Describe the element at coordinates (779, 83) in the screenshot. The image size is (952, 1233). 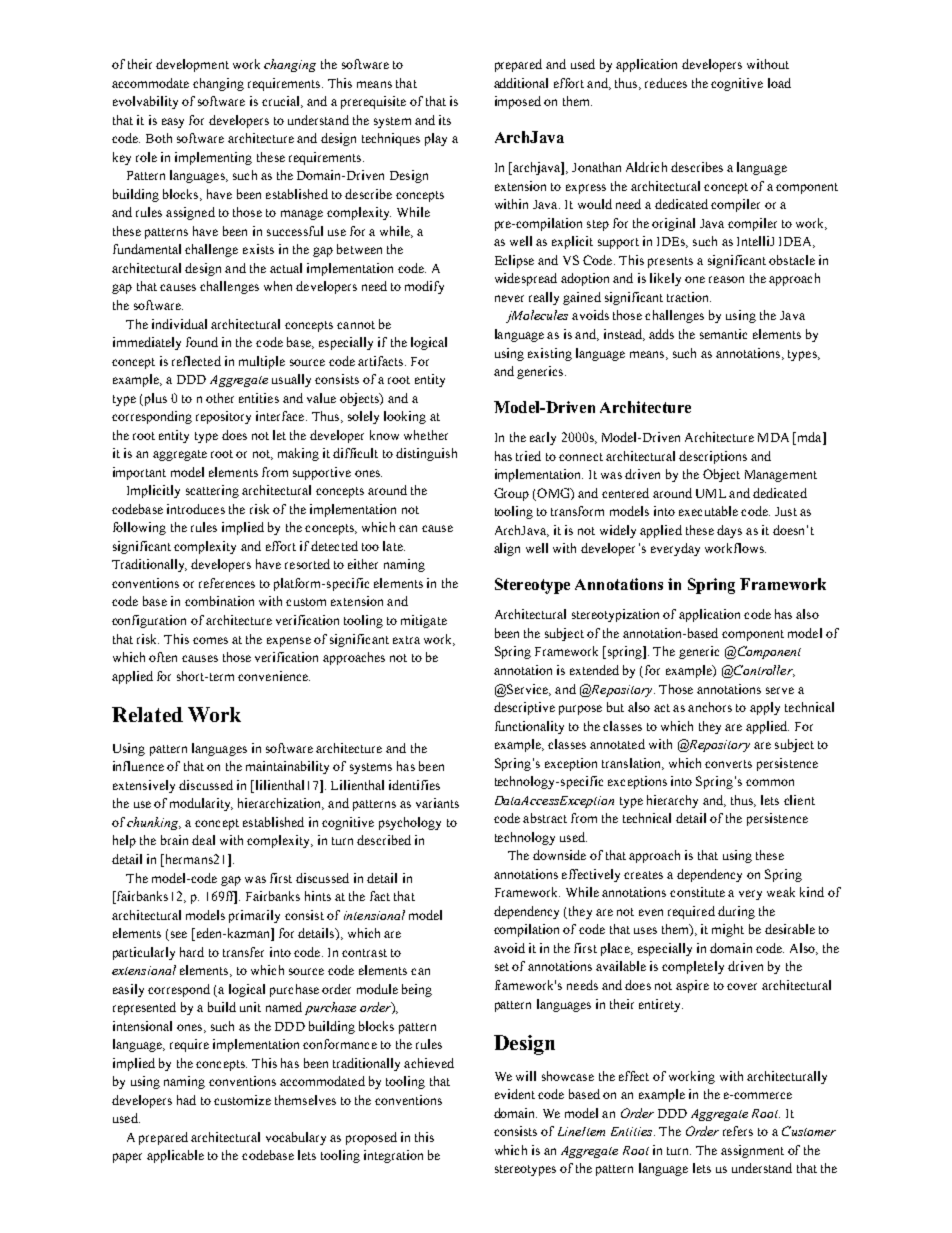
I see `load` at that location.
